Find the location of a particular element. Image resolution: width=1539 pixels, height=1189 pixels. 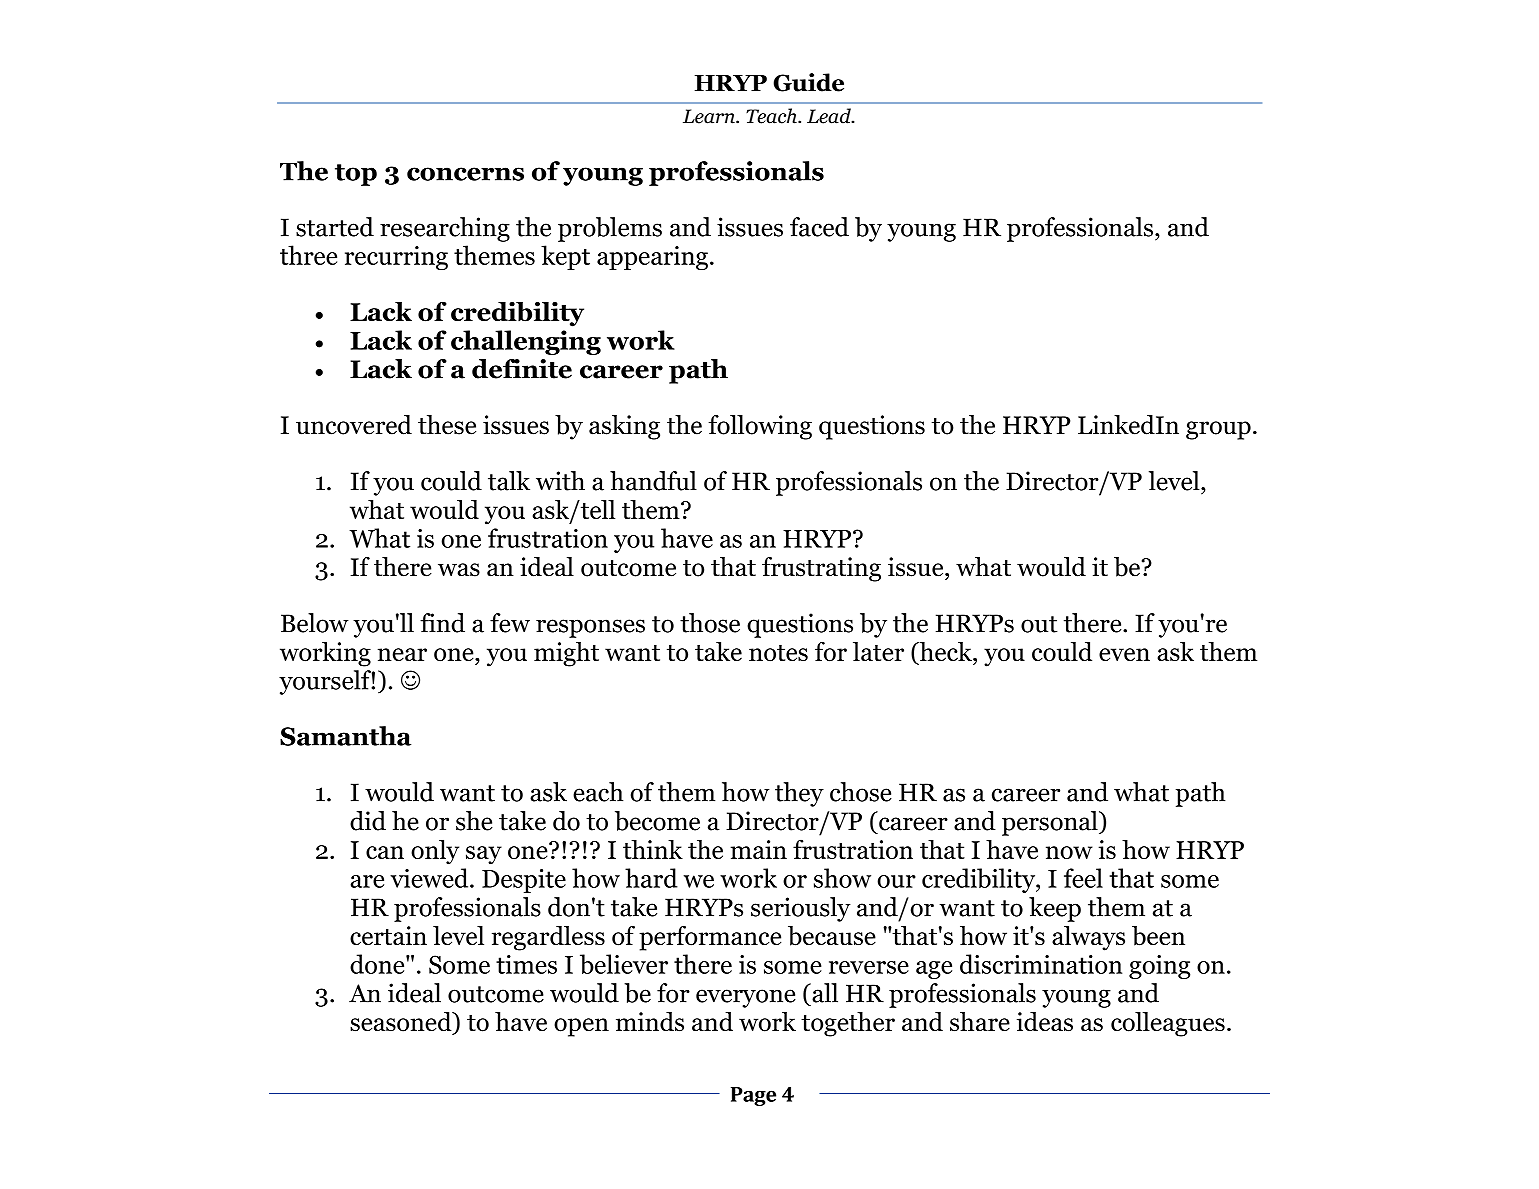

Learn is located at coordinates (710, 116).
